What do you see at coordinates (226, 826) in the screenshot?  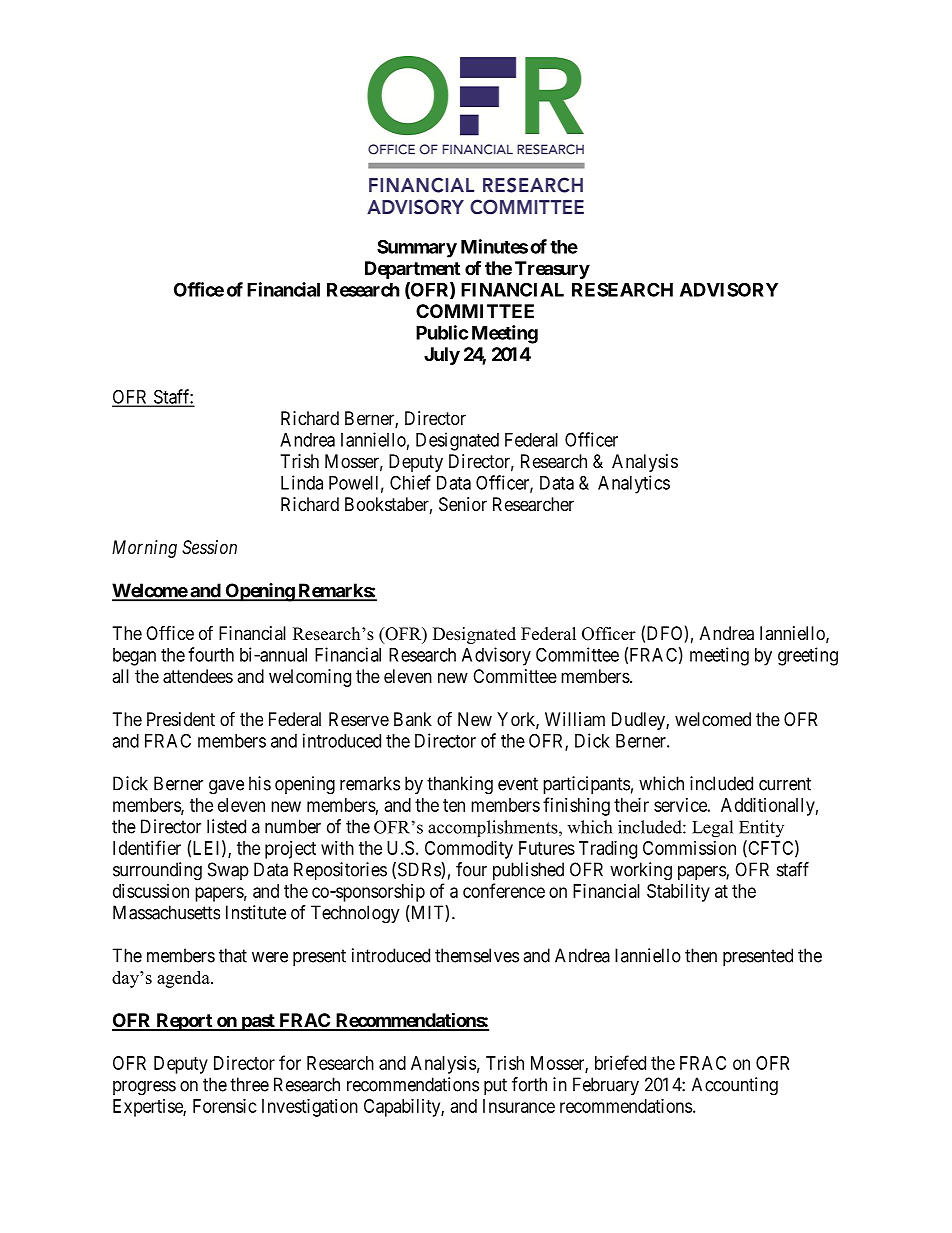 I see `listed` at bounding box center [226, 826].
